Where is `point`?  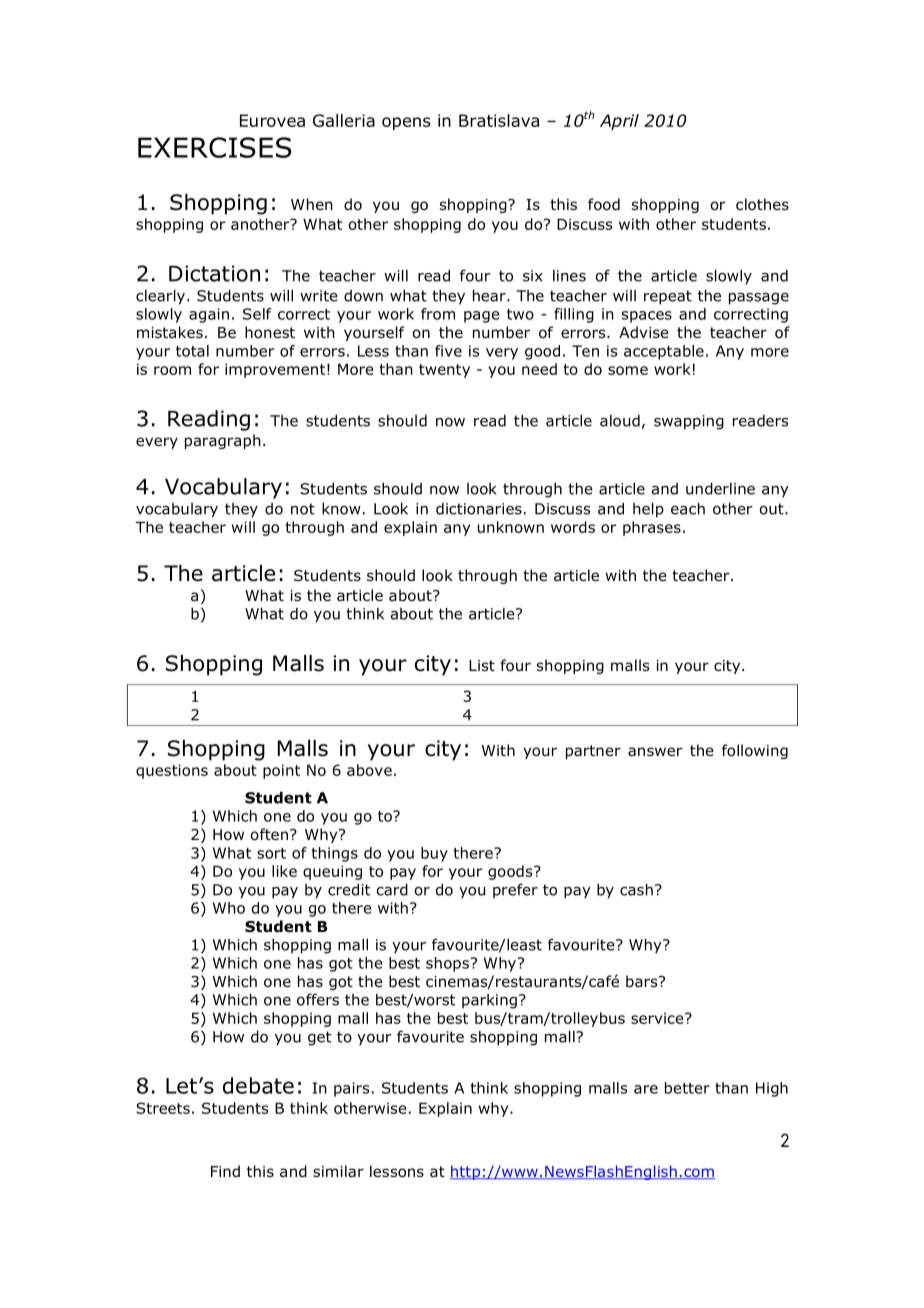 point is located at coordinates (281, 771).
